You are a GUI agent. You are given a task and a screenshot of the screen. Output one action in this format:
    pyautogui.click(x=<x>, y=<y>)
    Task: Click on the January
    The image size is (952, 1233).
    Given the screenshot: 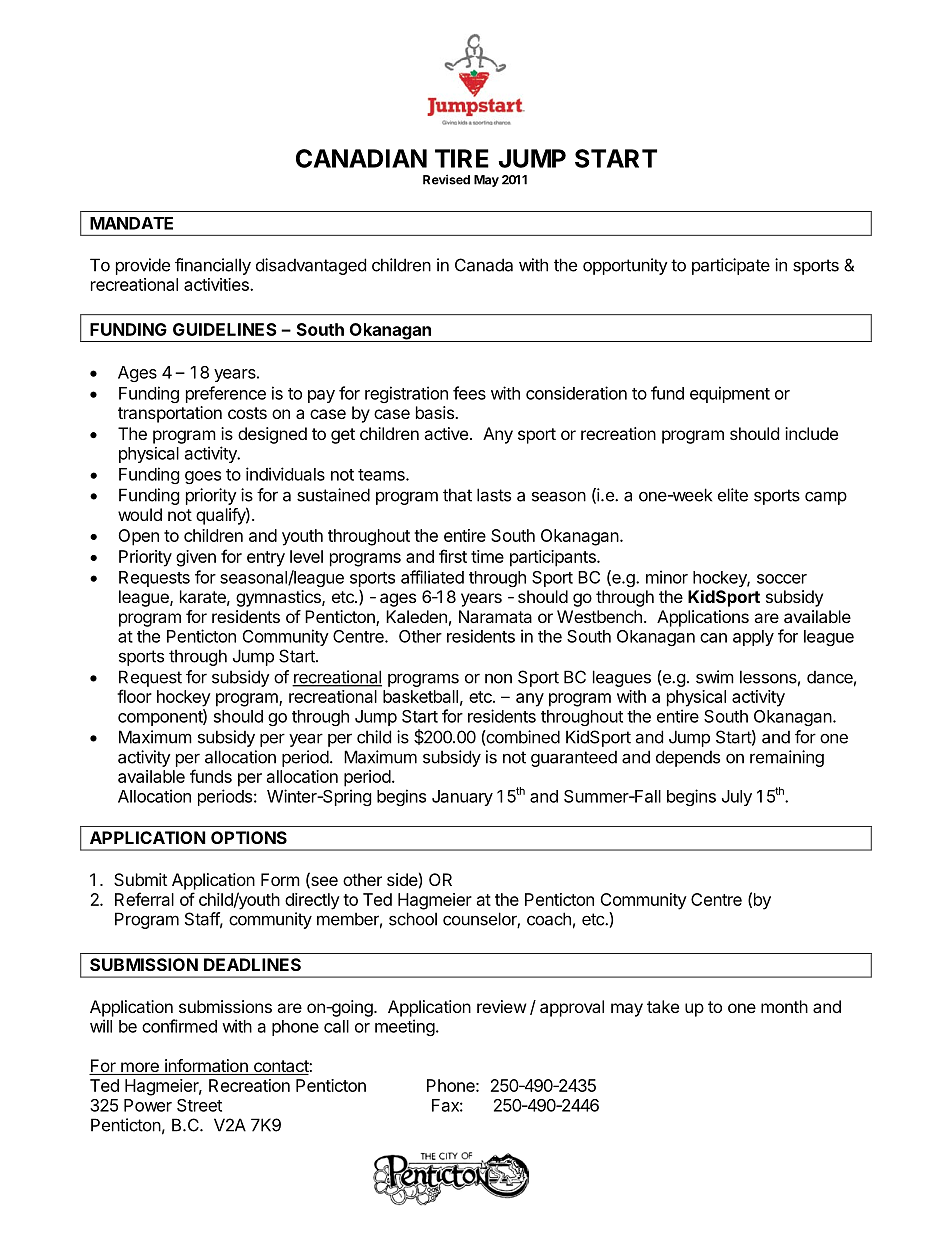 What is the action you would take?
    pyautogui.click(x=462, y=798)
